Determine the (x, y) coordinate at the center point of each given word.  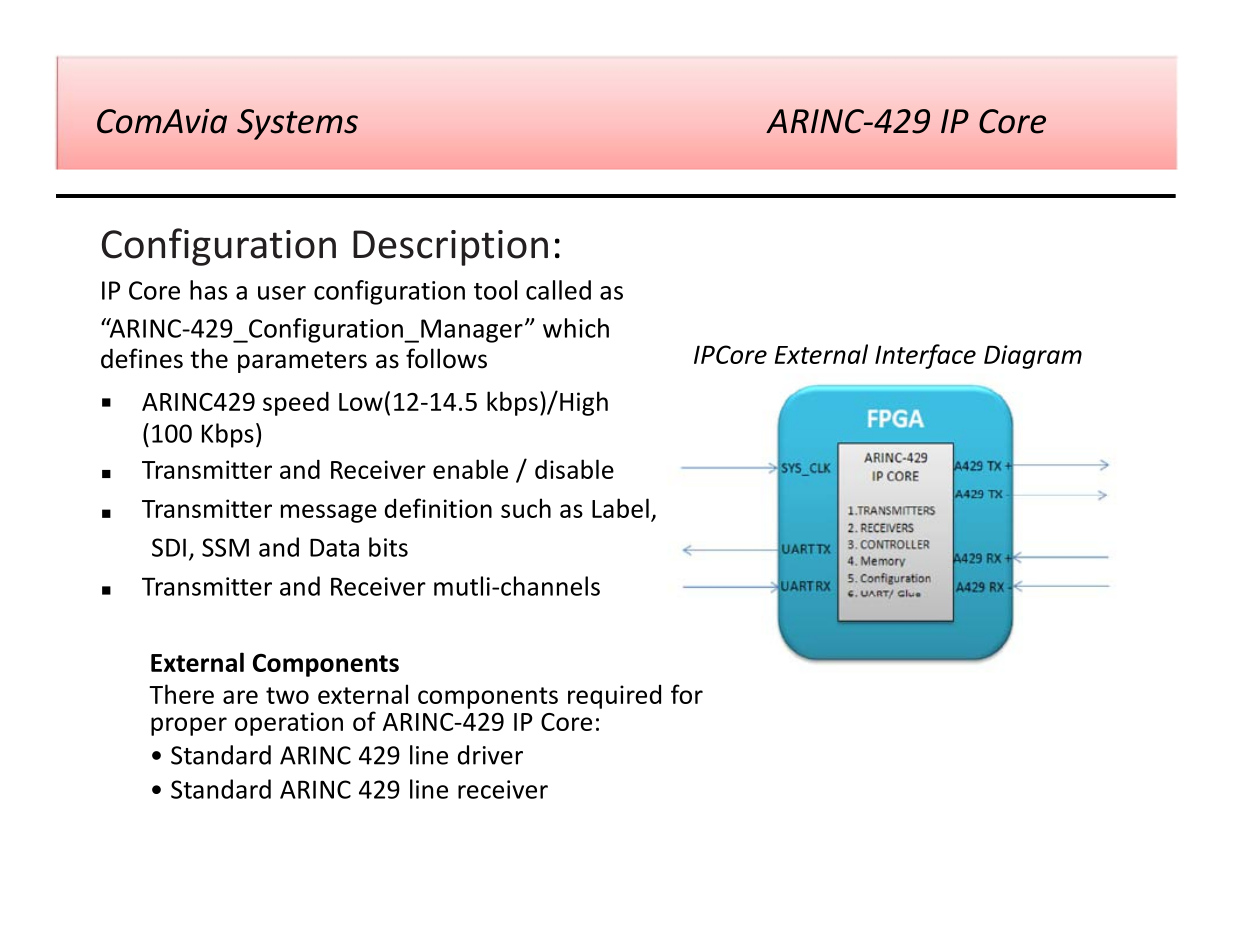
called (558, 290)
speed (296, 403)
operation (289, 724)
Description (450, 248)
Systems (297, 124)
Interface (925, 356)
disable (574, 469)
